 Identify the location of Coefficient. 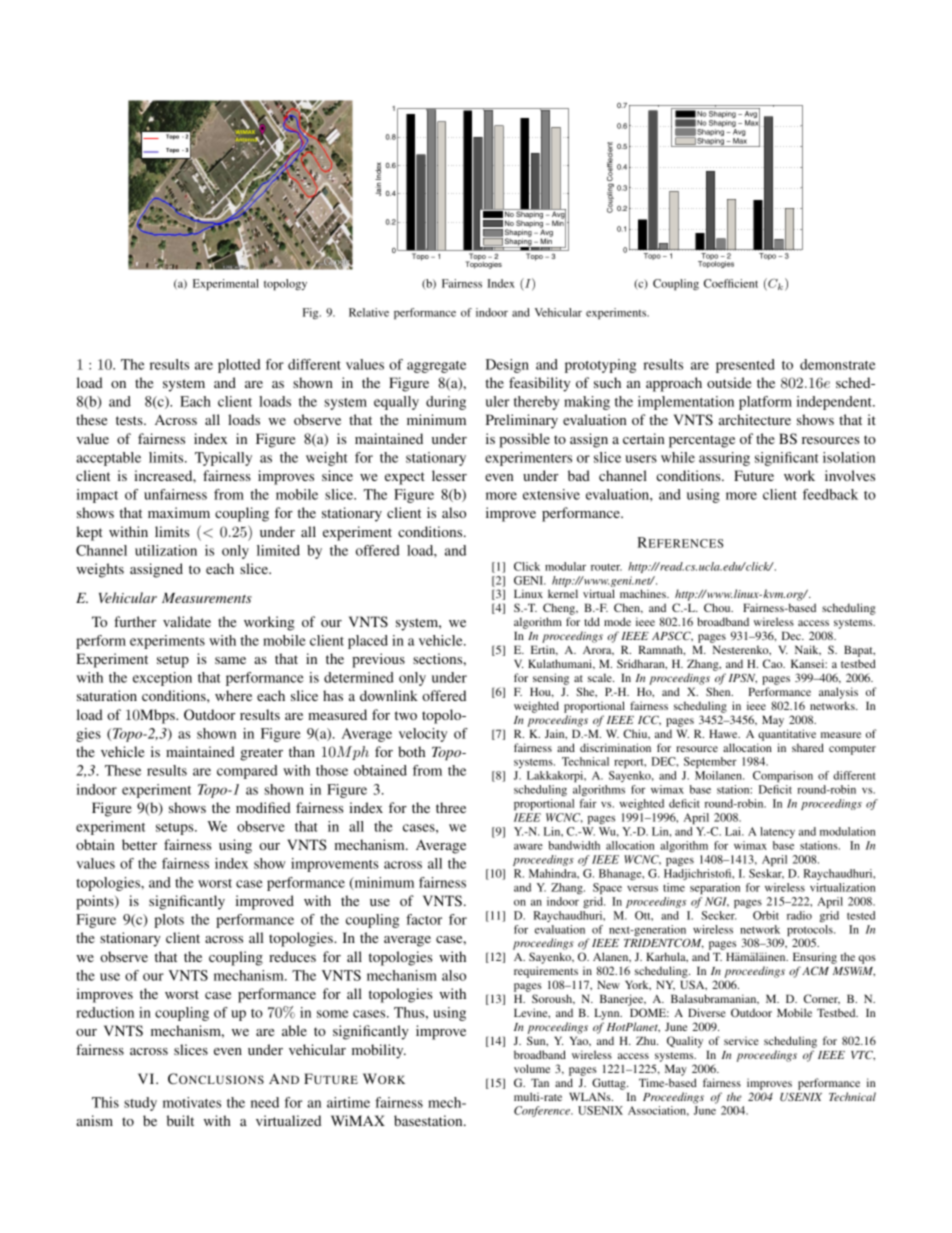
(731, 283).
